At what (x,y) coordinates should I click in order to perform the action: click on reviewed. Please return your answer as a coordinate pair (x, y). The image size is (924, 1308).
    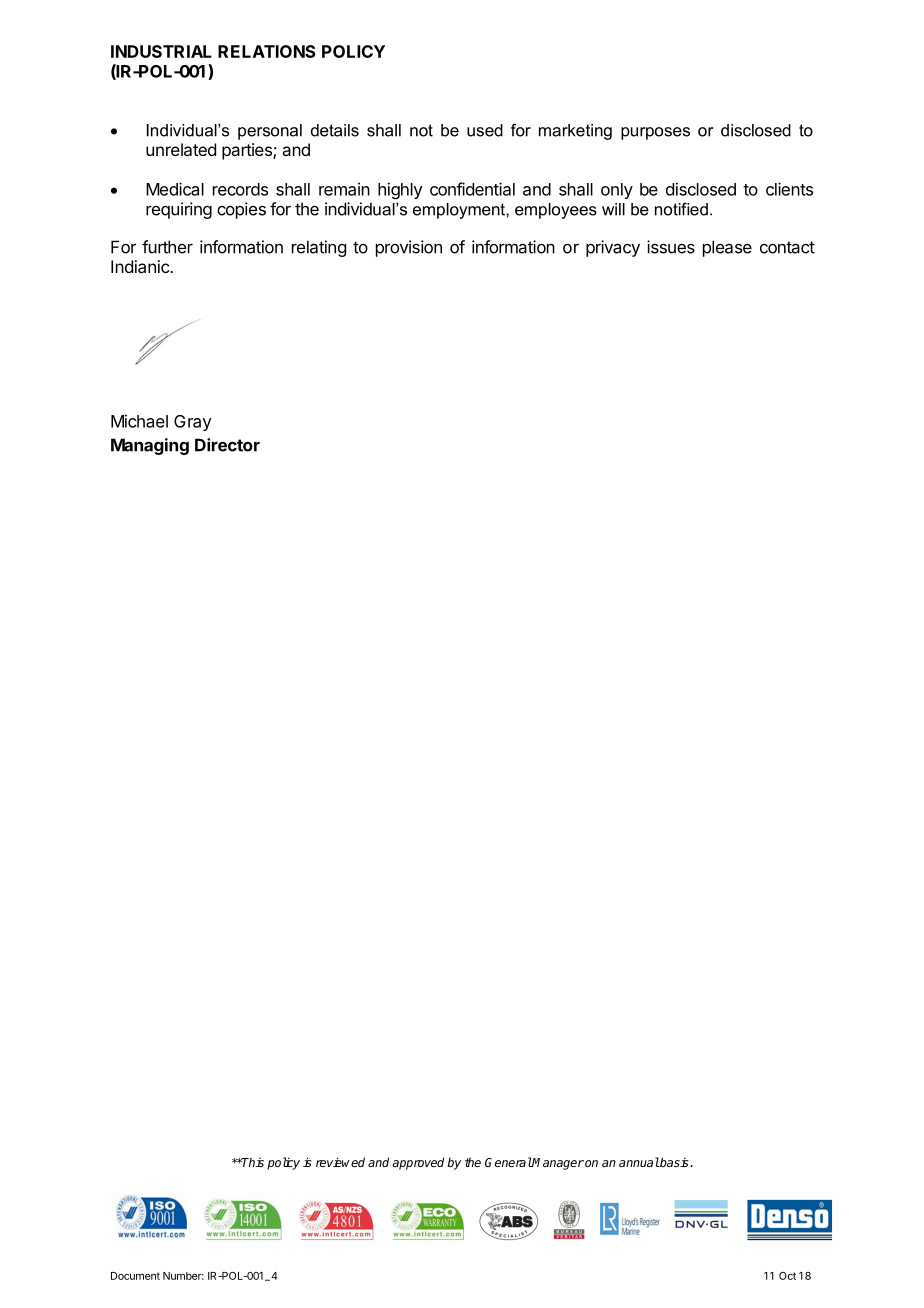
    Looking at the image, I should click on (340, 1162).
